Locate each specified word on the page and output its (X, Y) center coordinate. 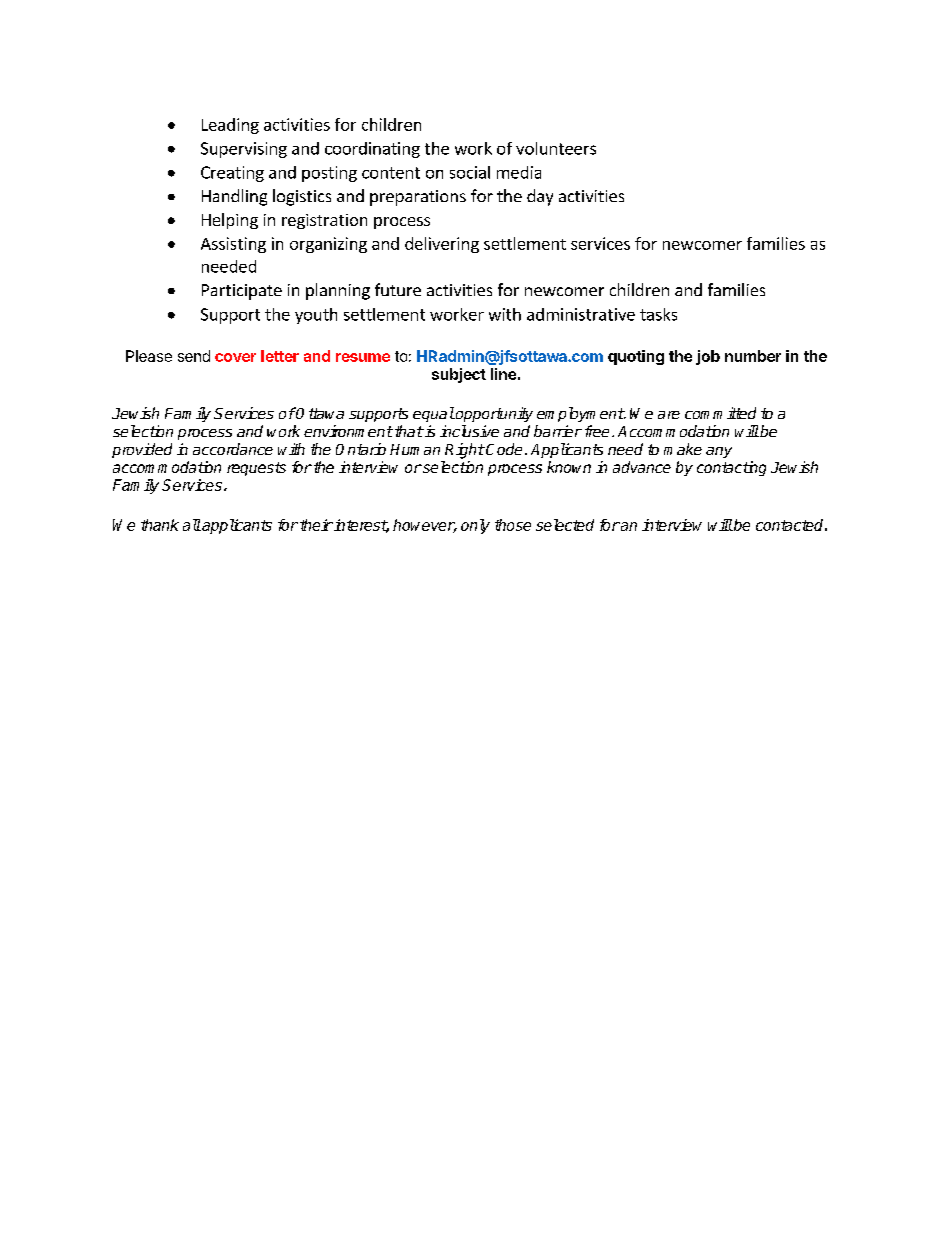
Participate (242, 292)
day (540, 197)
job (708, 357)
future (398, 289)
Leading (230, 126)
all (192, 525)
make (683, 449)
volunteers (556, 148)
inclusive (469, 431)
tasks (658, 314)
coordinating (372, 150)
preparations (418, 198)
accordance (233, 449)
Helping (230, 221)
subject (459, 375)
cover (235, 357)
